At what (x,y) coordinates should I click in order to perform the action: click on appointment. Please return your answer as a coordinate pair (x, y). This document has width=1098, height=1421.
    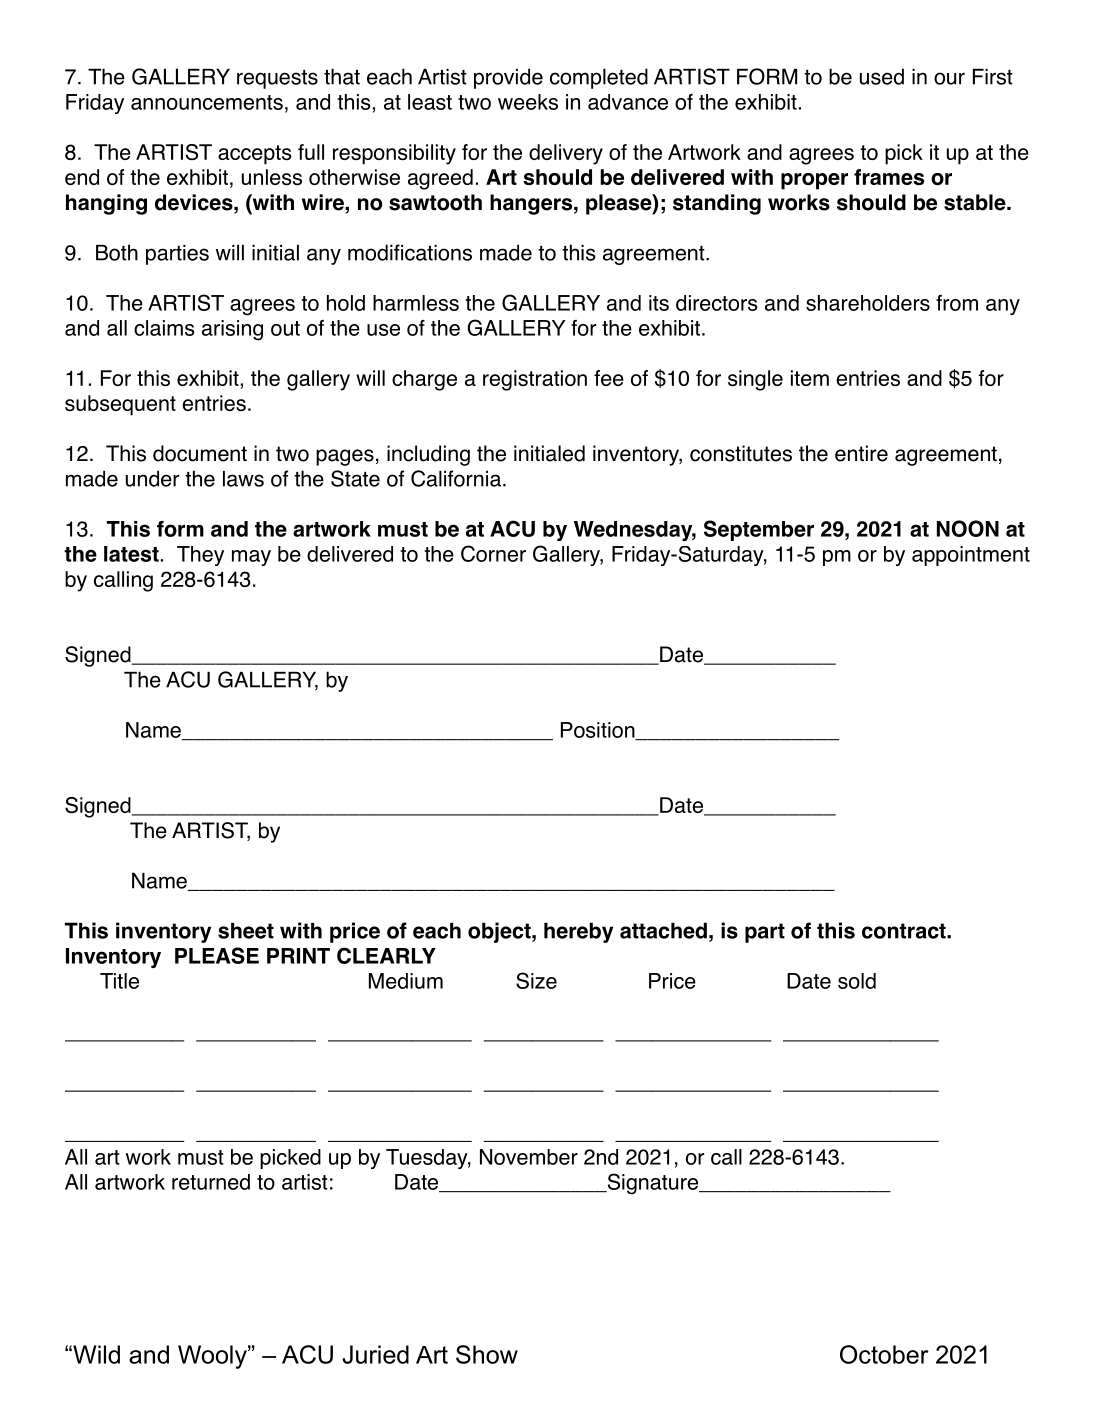
    Looking at the image, I should click on (971, 556).
